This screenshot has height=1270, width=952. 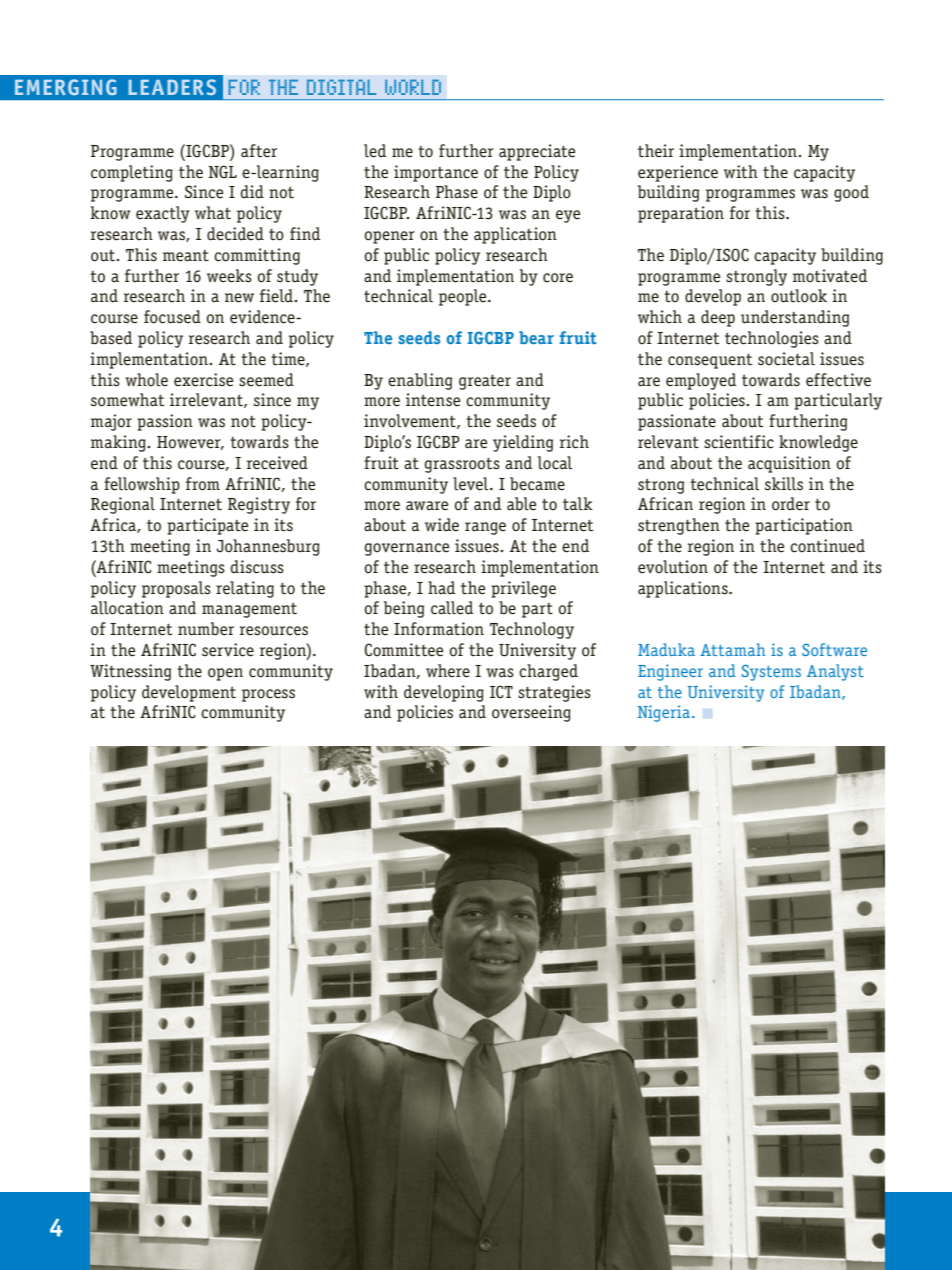 What do you see at coordinates (186, 256) in the screenshot?
I see `meant` at bounding box center [186, 256].
